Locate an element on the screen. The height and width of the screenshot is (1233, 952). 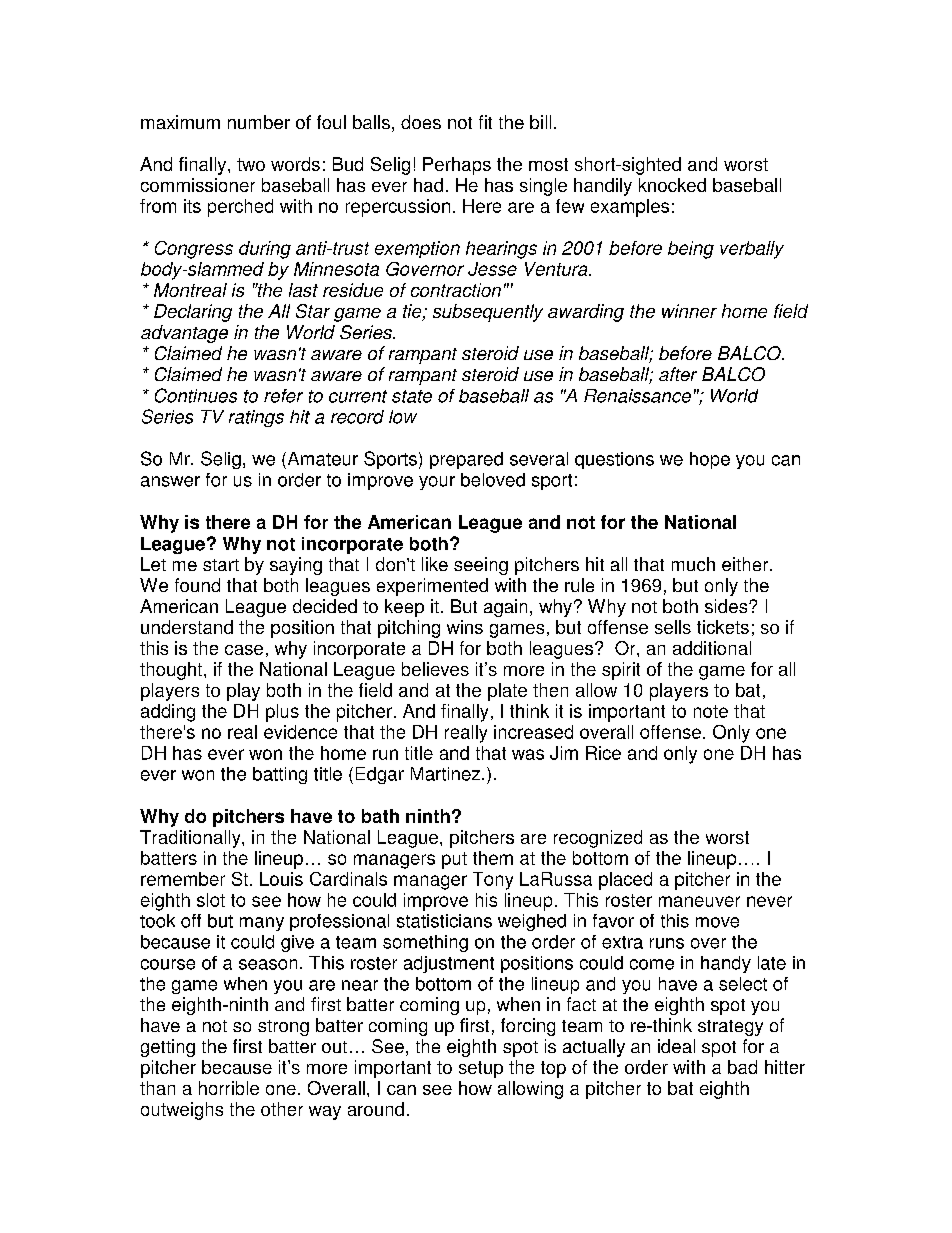
Continues is located at coordinates (196, 395).
